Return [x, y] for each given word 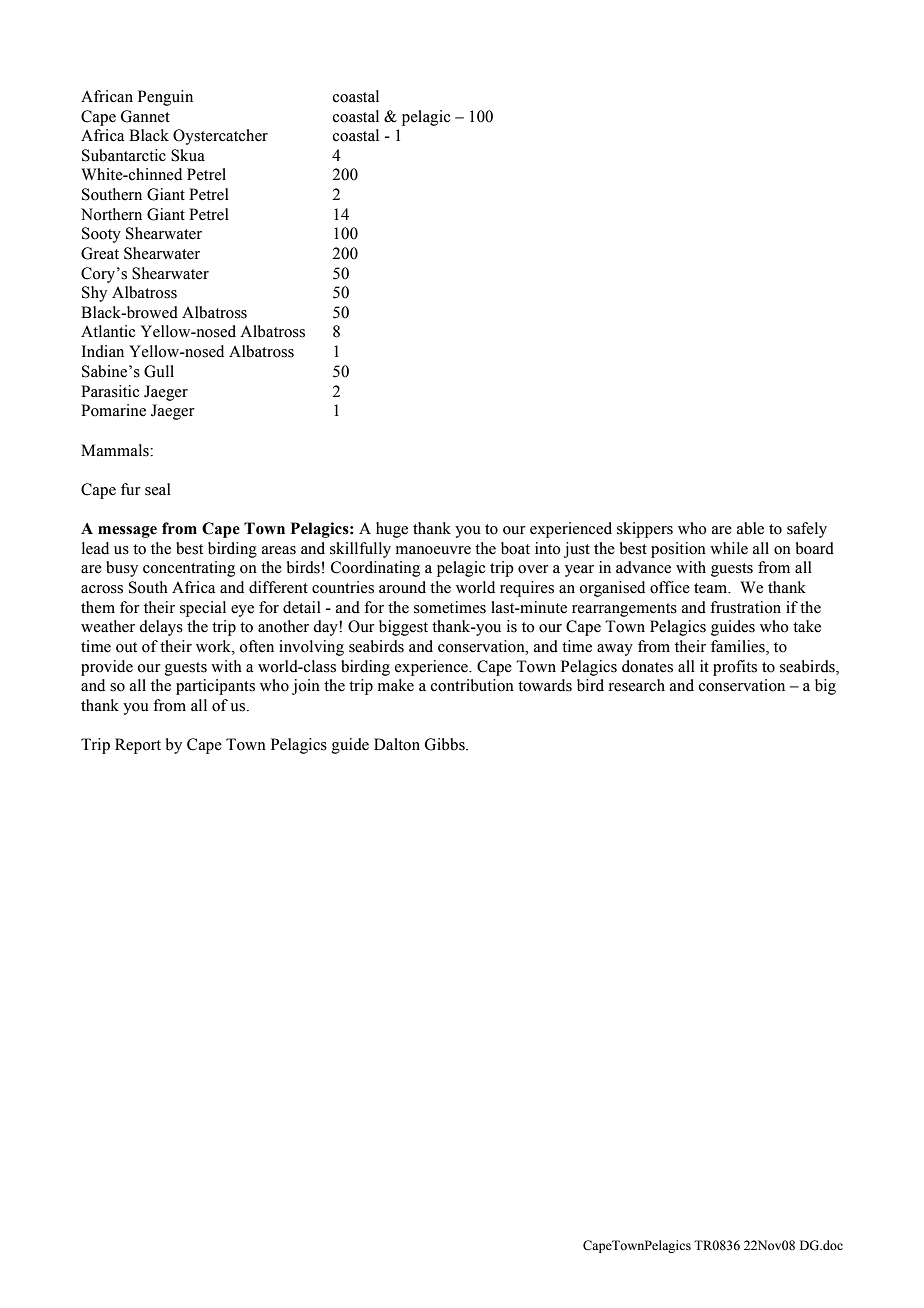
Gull [159, 371]
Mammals [116, 450]
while [729, 548]
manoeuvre [433, 550]
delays [161, 628]
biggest [403, 628]
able [750, 528]
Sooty [101, 235]
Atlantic [108, 331]
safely [807, 530]
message [127, 532]
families [739, 647]
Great [100, 253]
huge [392, 530]
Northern [111, 214]
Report [138, 746]
